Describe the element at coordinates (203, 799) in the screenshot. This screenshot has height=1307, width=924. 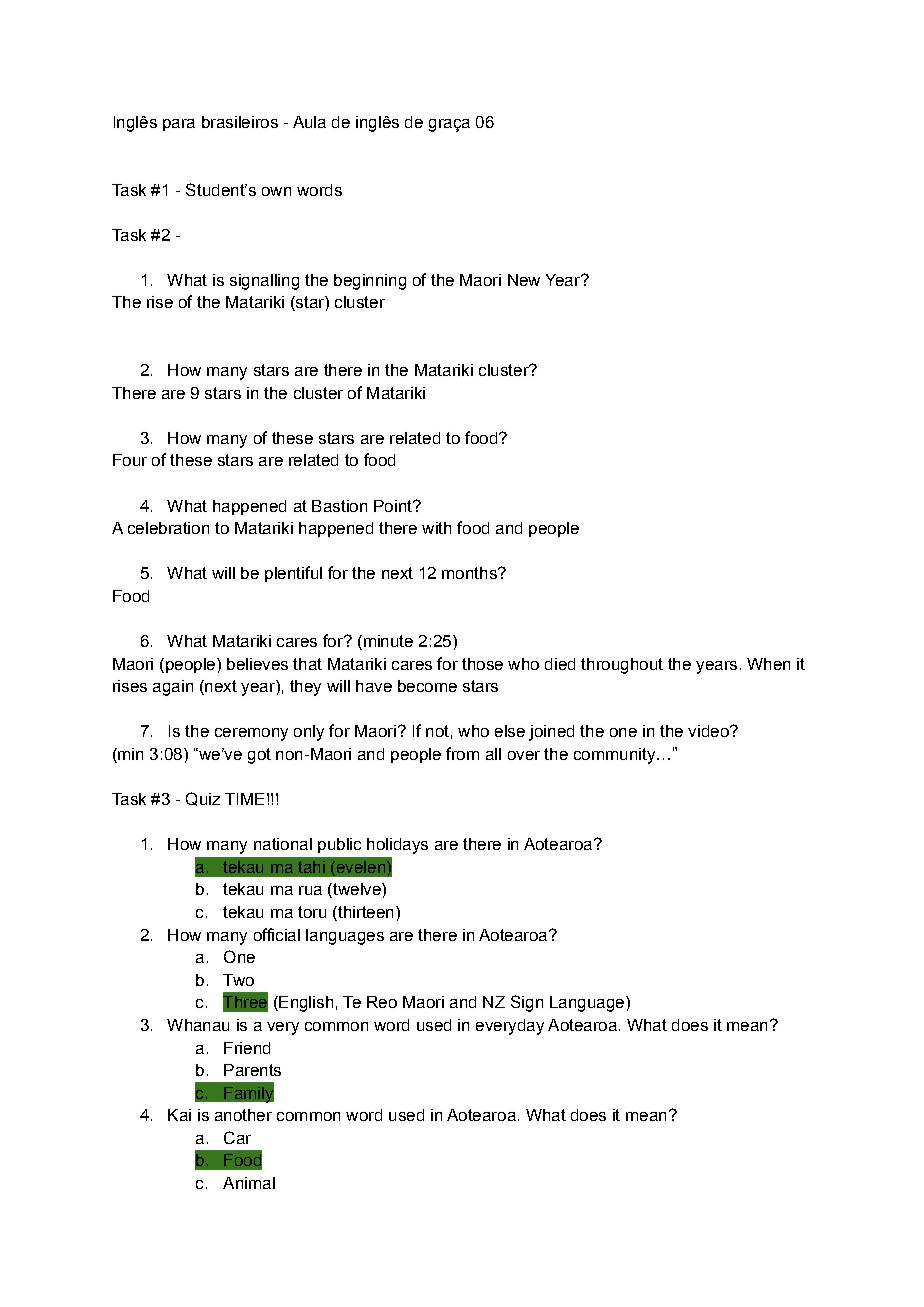
I see `Quiz` at that location.
